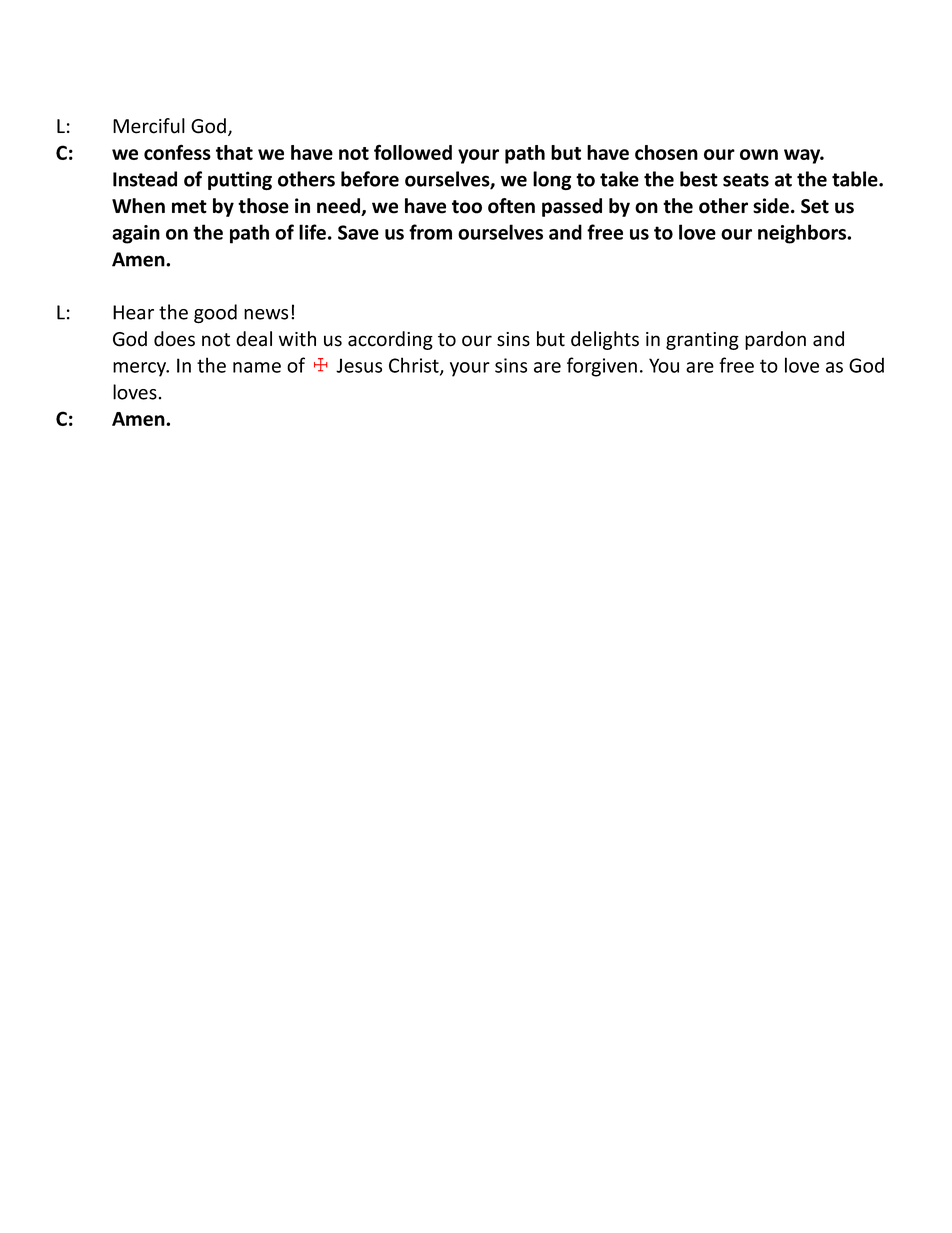 Image resolution: width=952 pixels, height=1233 pixels. What do you see at coordinates (759, 154) in the page?
I see `own` at bounding box center [759, 154].
